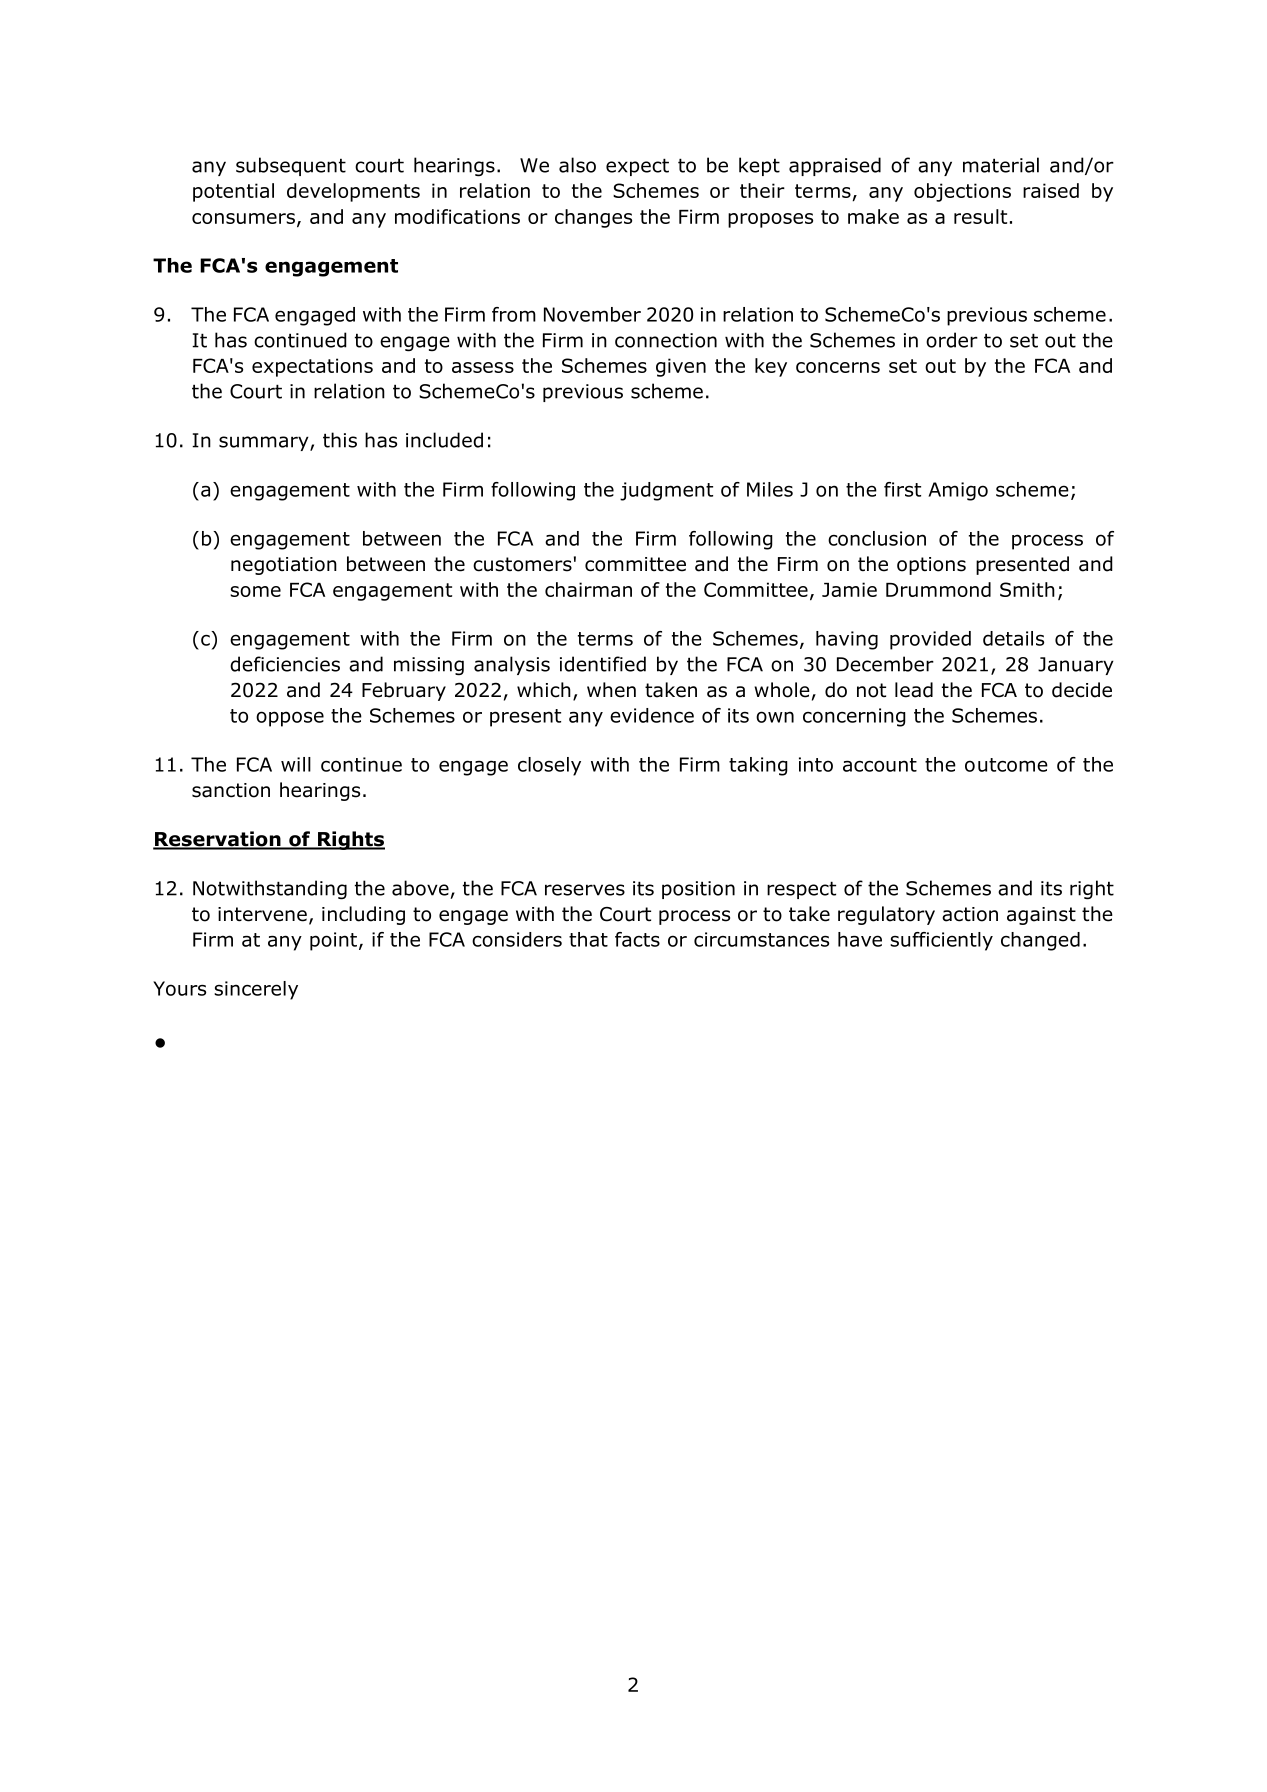 The height and width of the screenshot is (1792, 1267). What do you see at coordinates (256, 990) in the screenshot?
I see `sincerely` at bounding box center [256, 990].
